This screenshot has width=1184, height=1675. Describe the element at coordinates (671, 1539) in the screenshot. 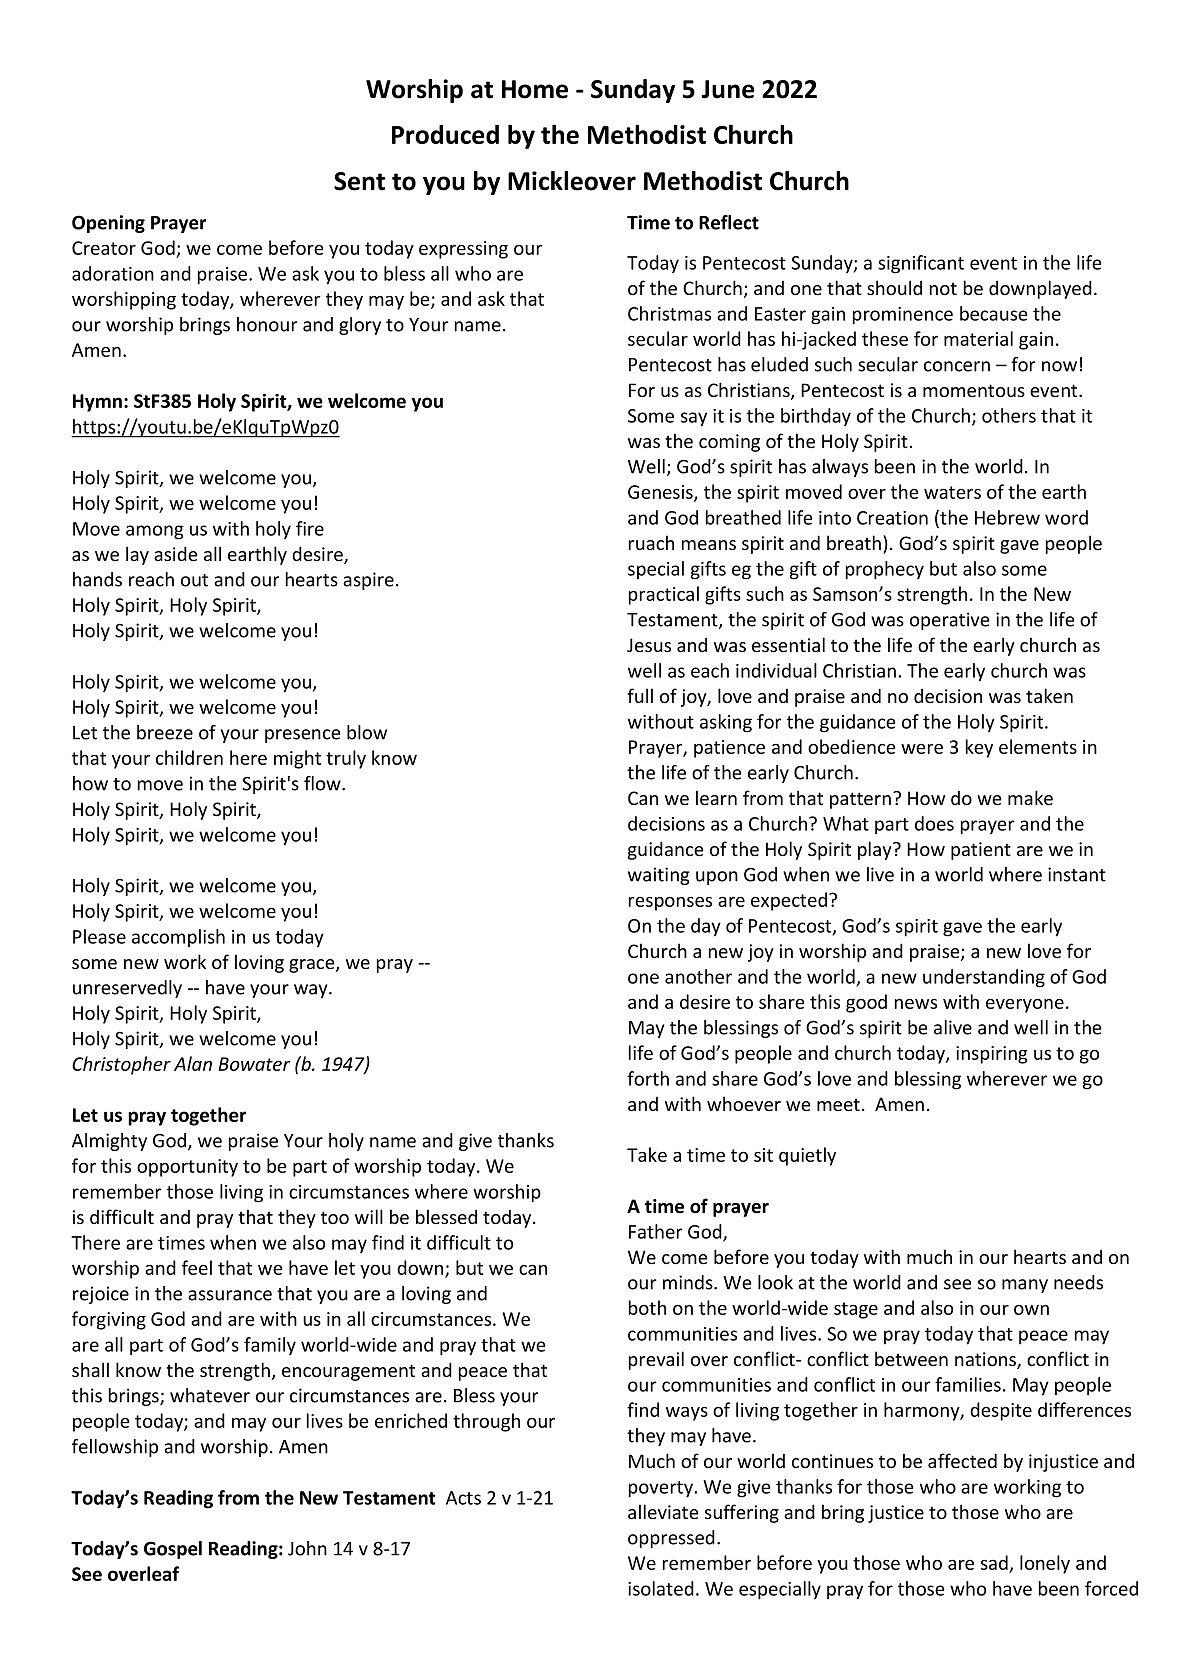

I see `oppressed` at that location.
